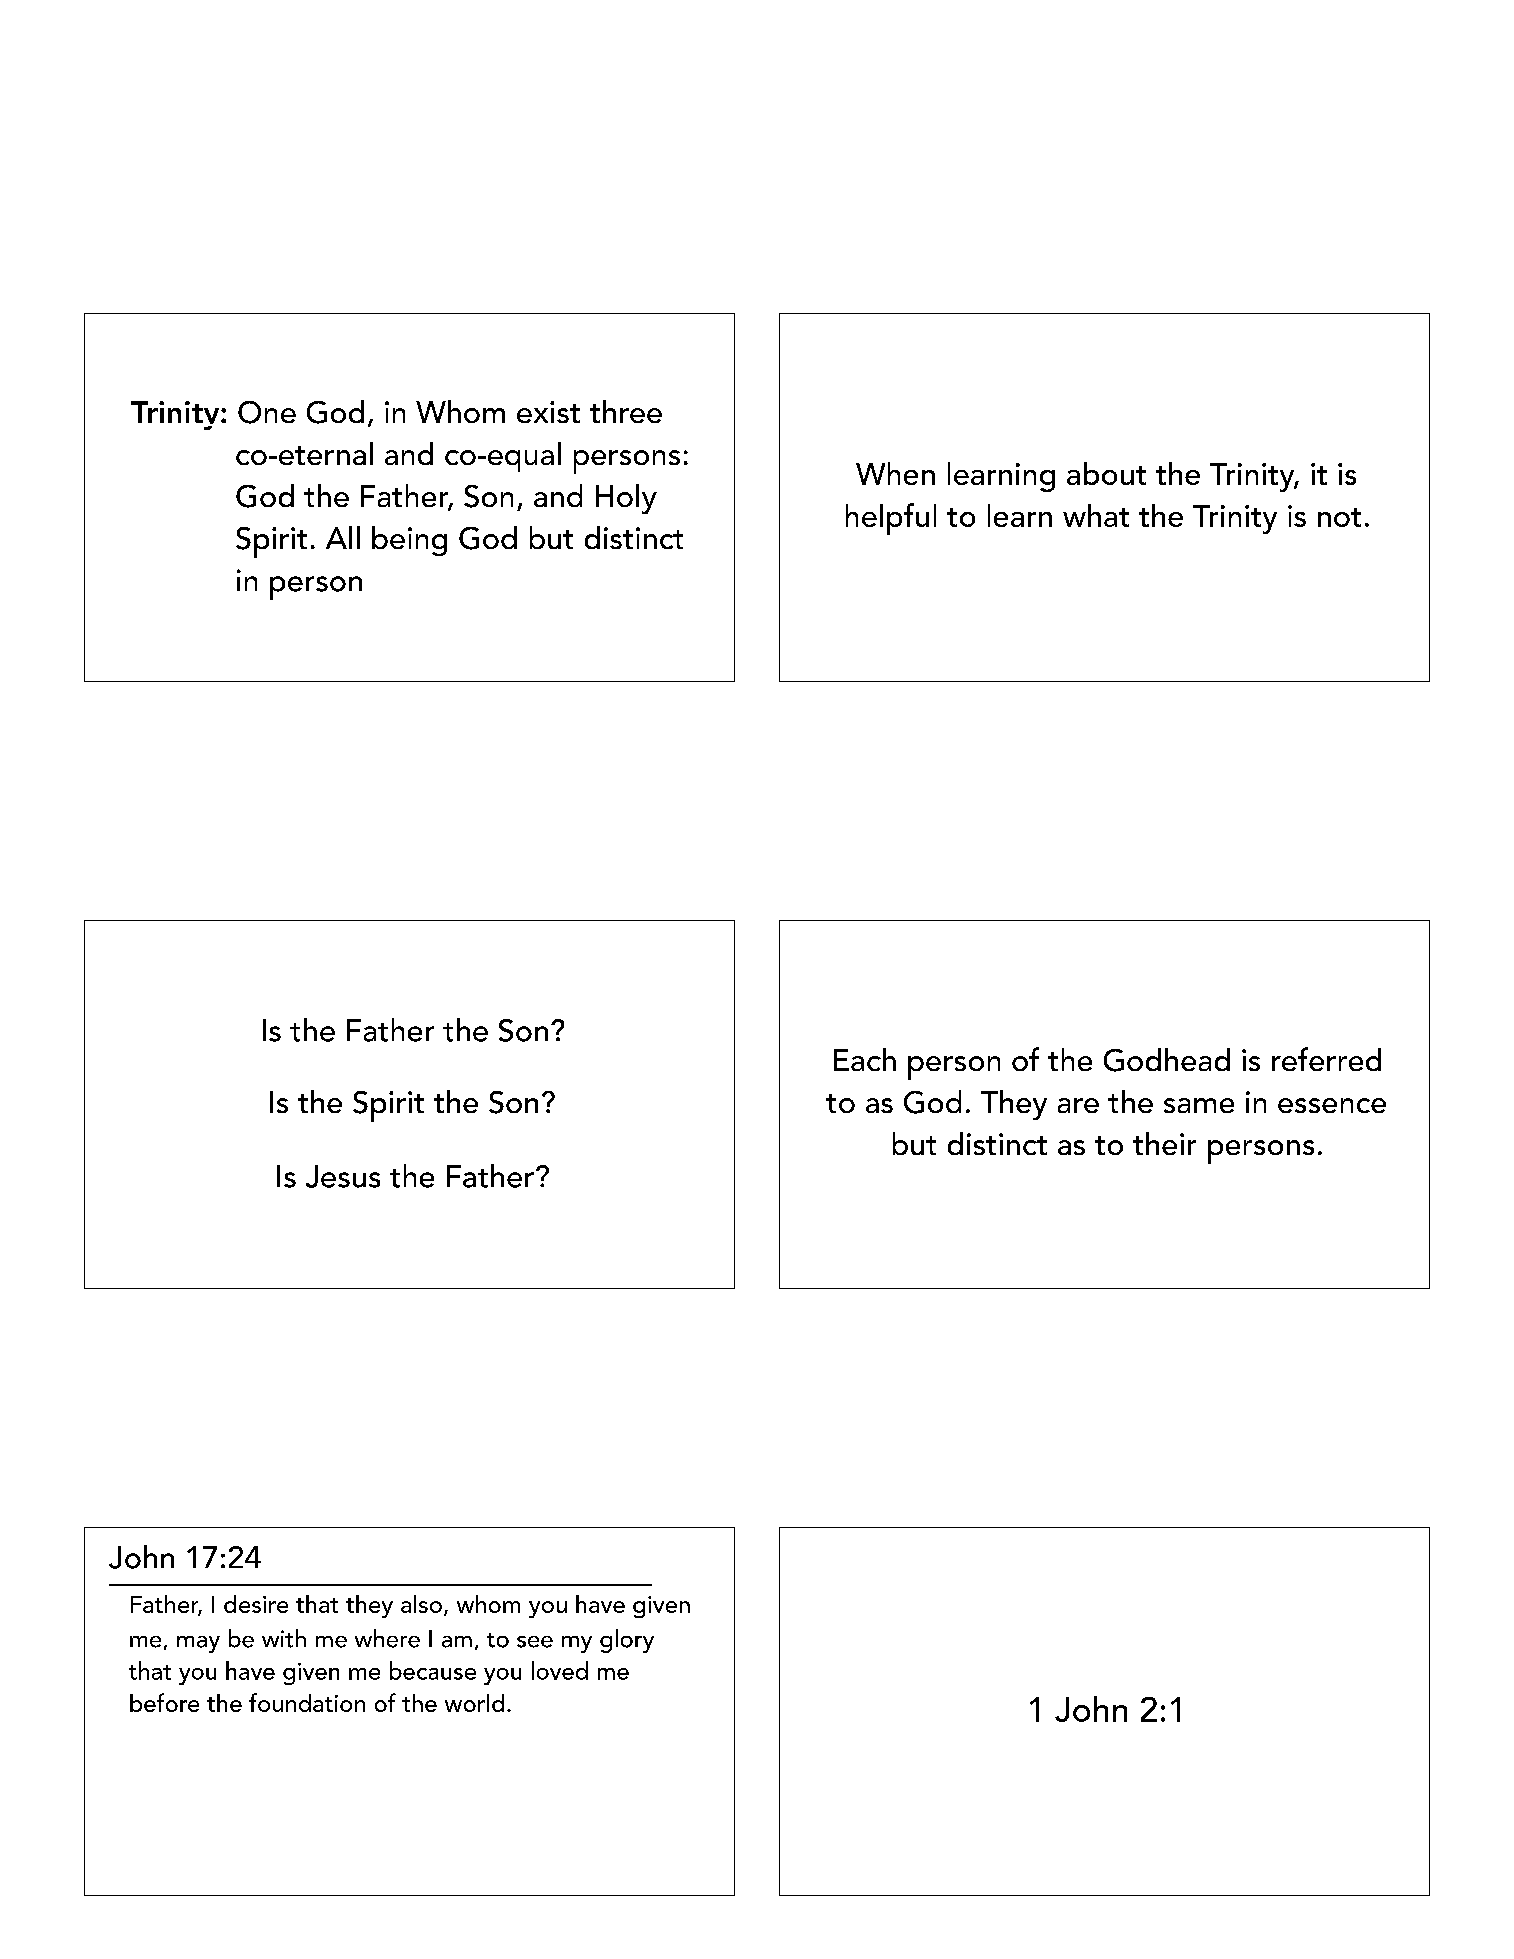  I want to click on glory, so click(627, 1641).
